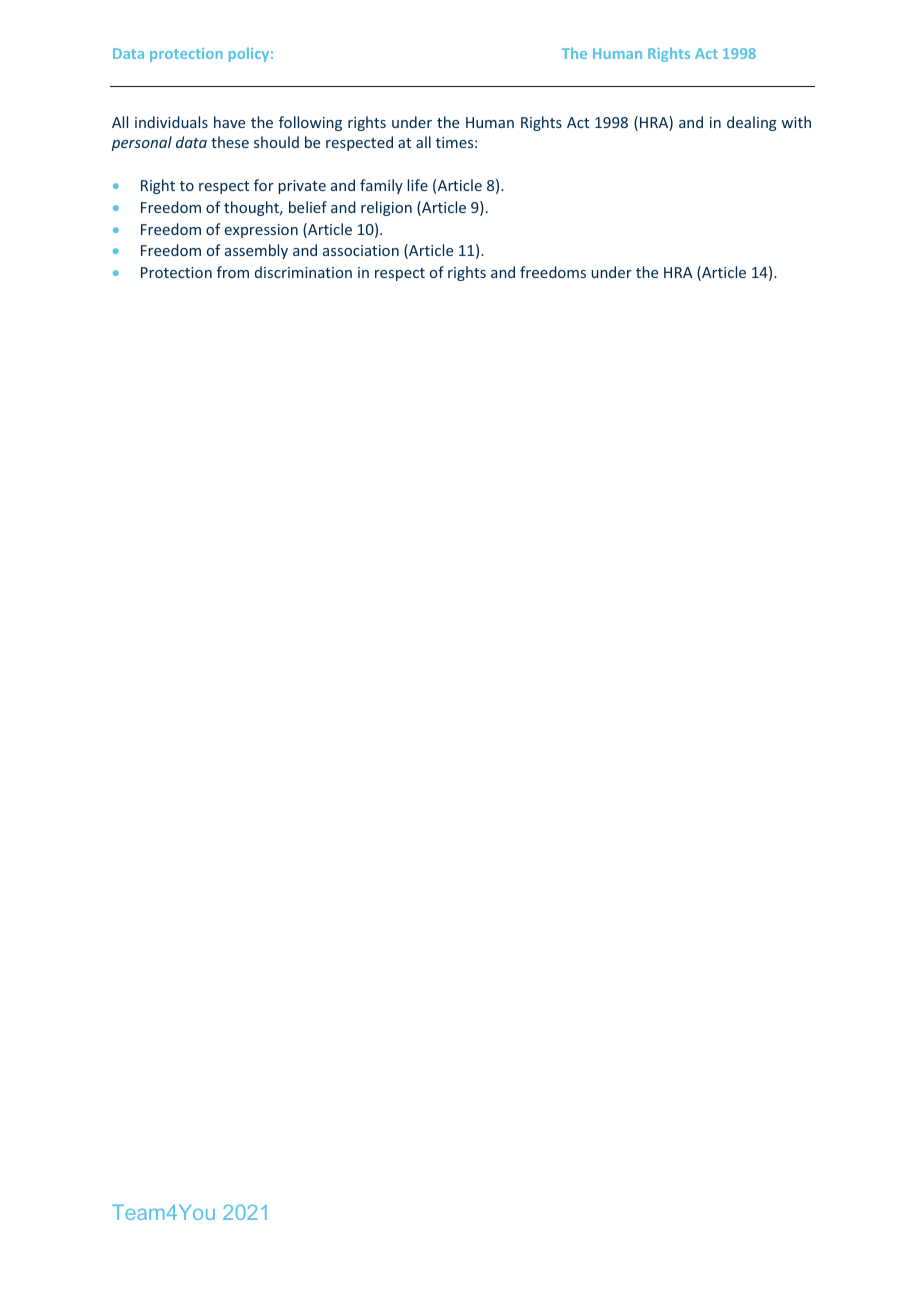 The width and height of the screenshot is (924, 1308). What do you see at coordinates (303, 272) in the screenshot?
I see `discrimination` at bounding box center [303, 272].
